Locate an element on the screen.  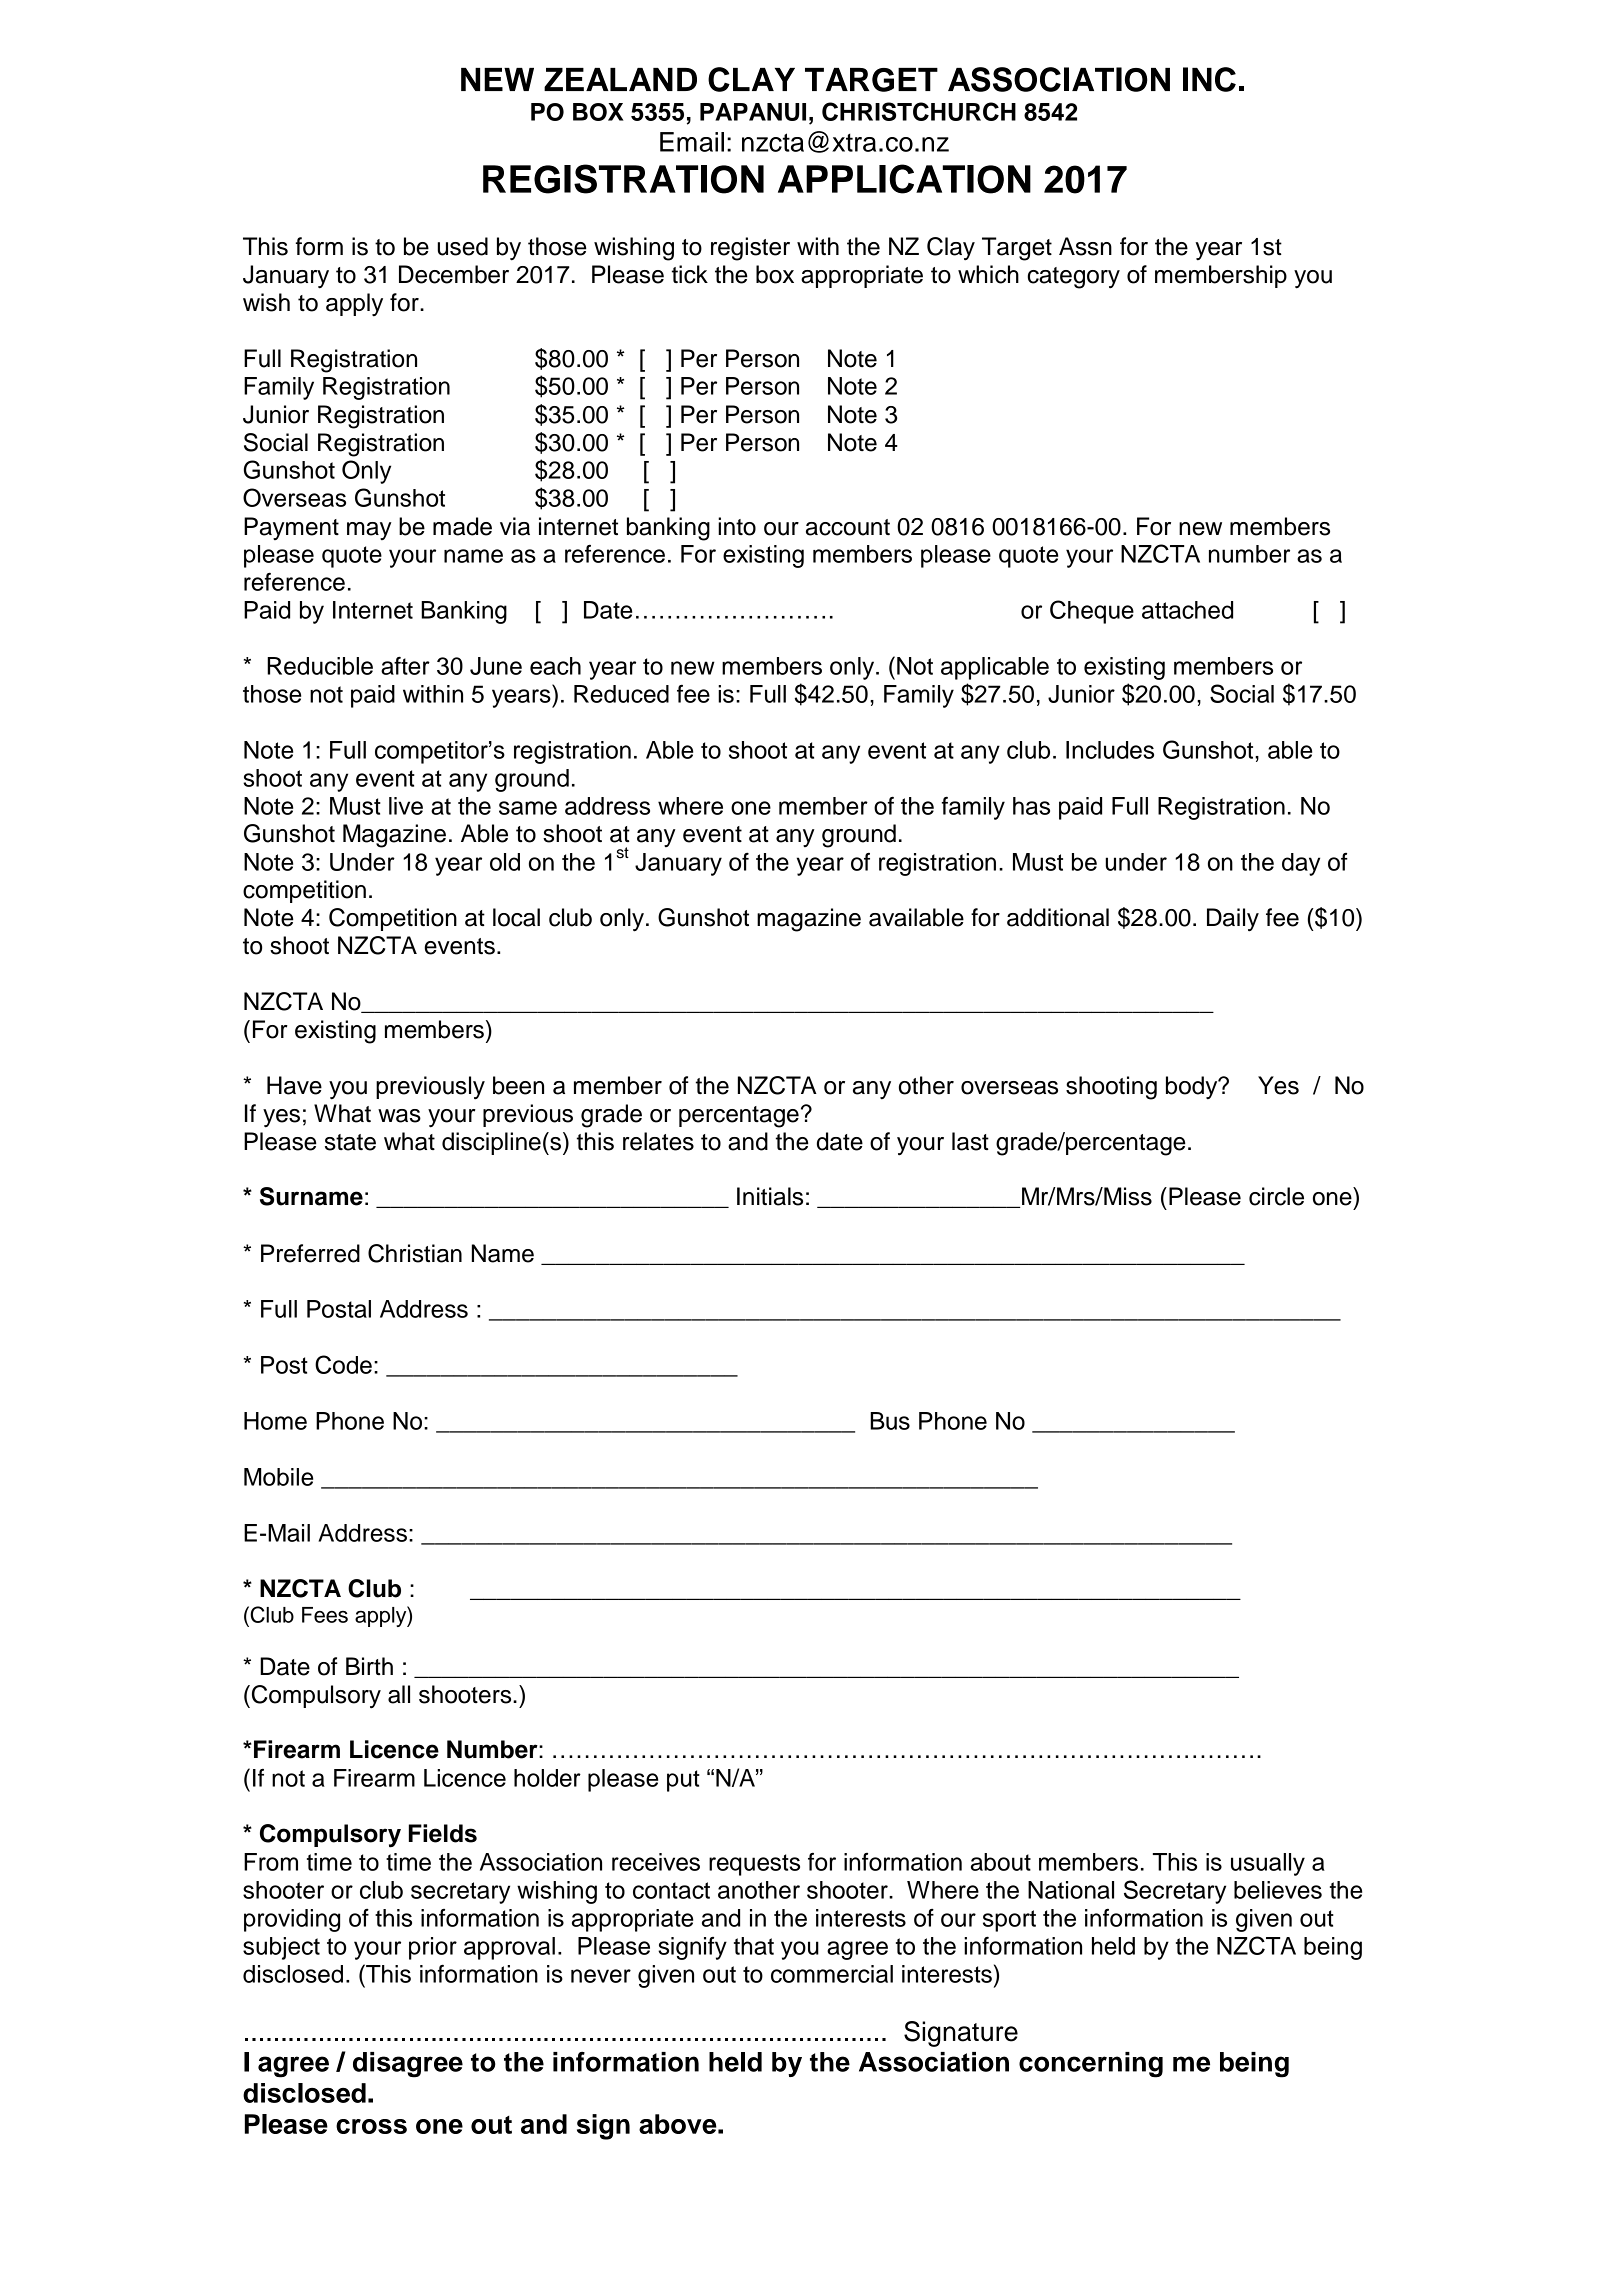
register is located at coordinates (750, 249).
